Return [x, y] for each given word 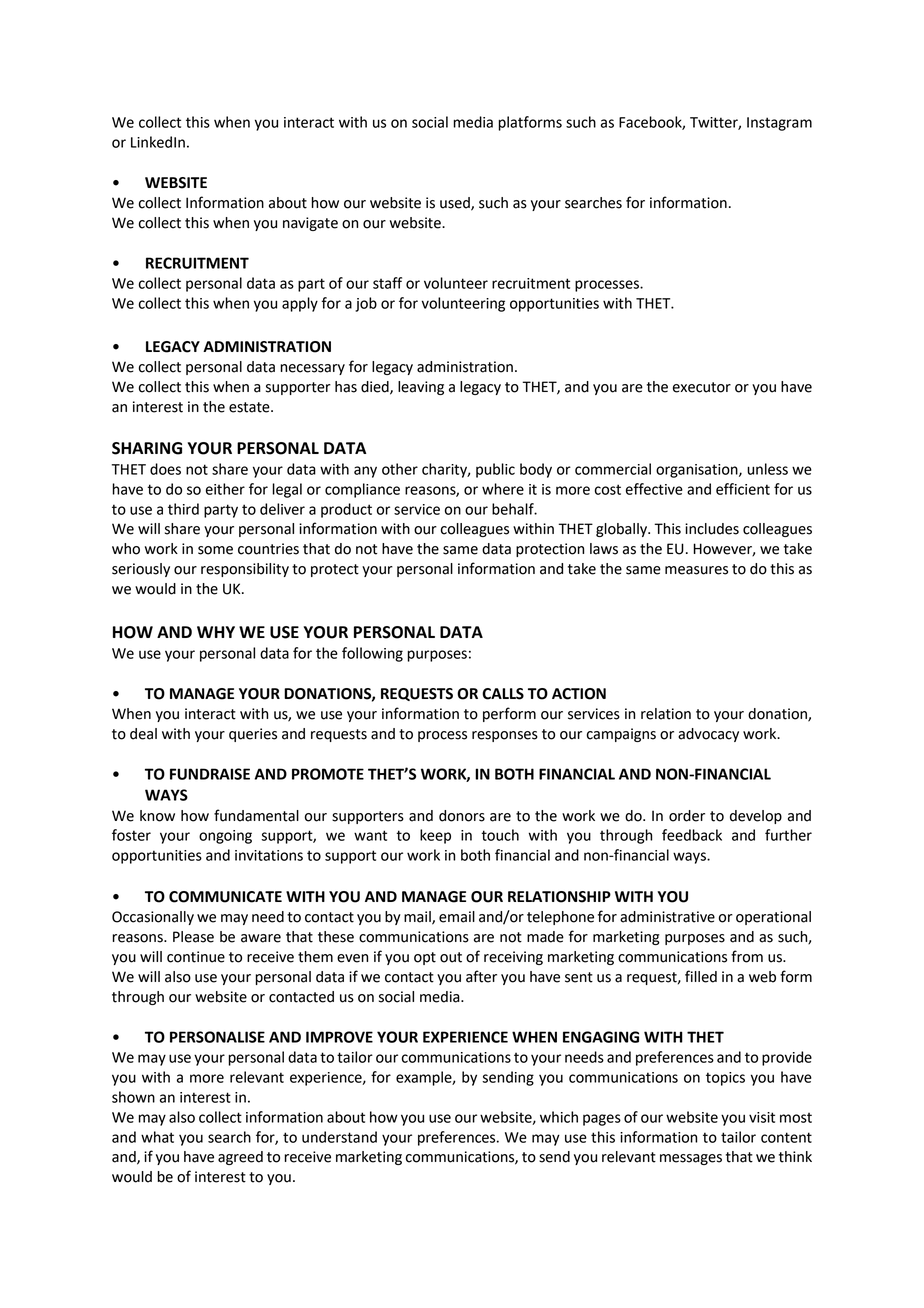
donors [462, 816]
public [495, 470]
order [687, 816]
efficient [743, 489]
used [456, 204]
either [225, 489]
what [157, 1137]
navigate [310, 224]
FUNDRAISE [210, 774]
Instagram [779, 124]
